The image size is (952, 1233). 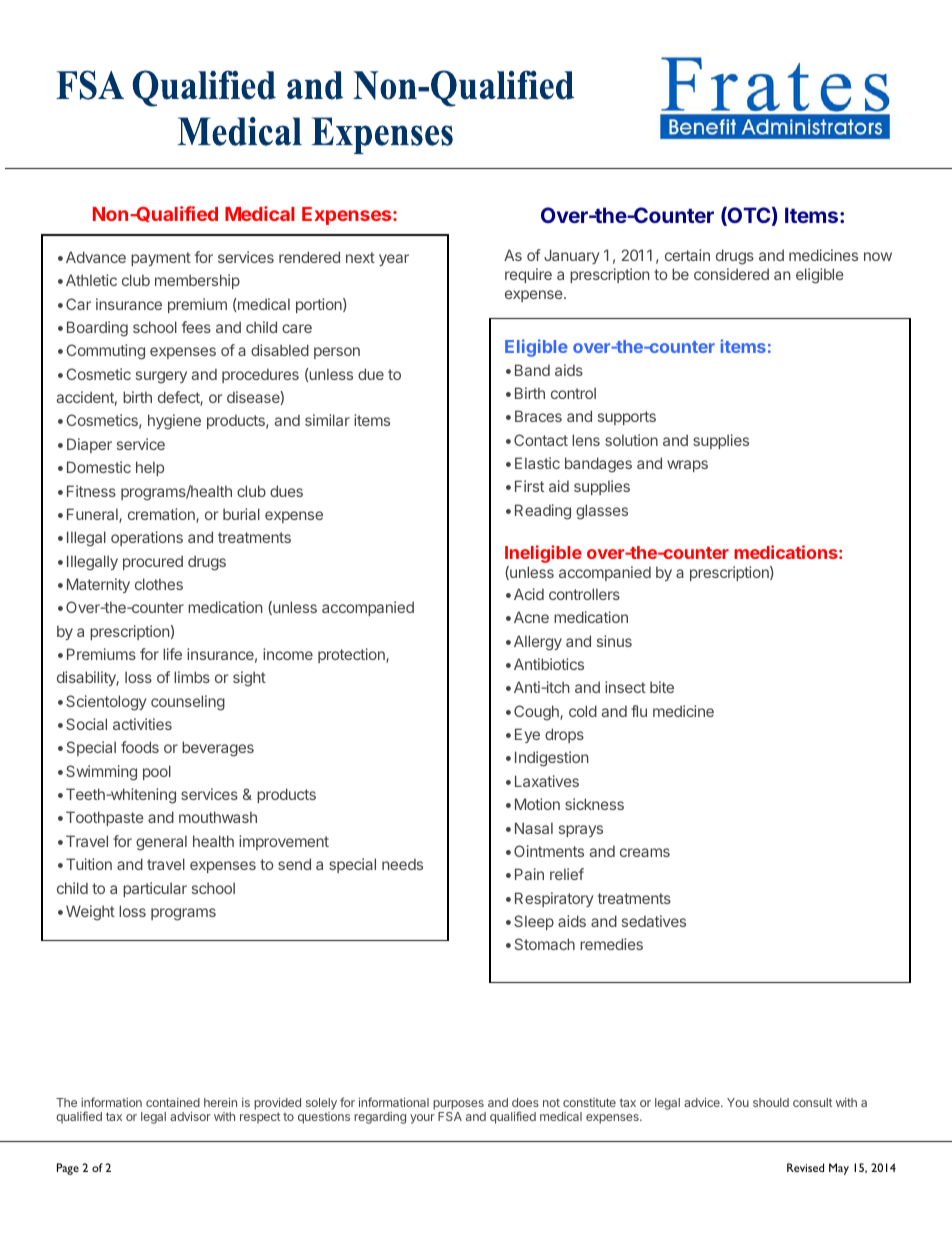 I want to click on cremation, so click(x=162, y=515).
